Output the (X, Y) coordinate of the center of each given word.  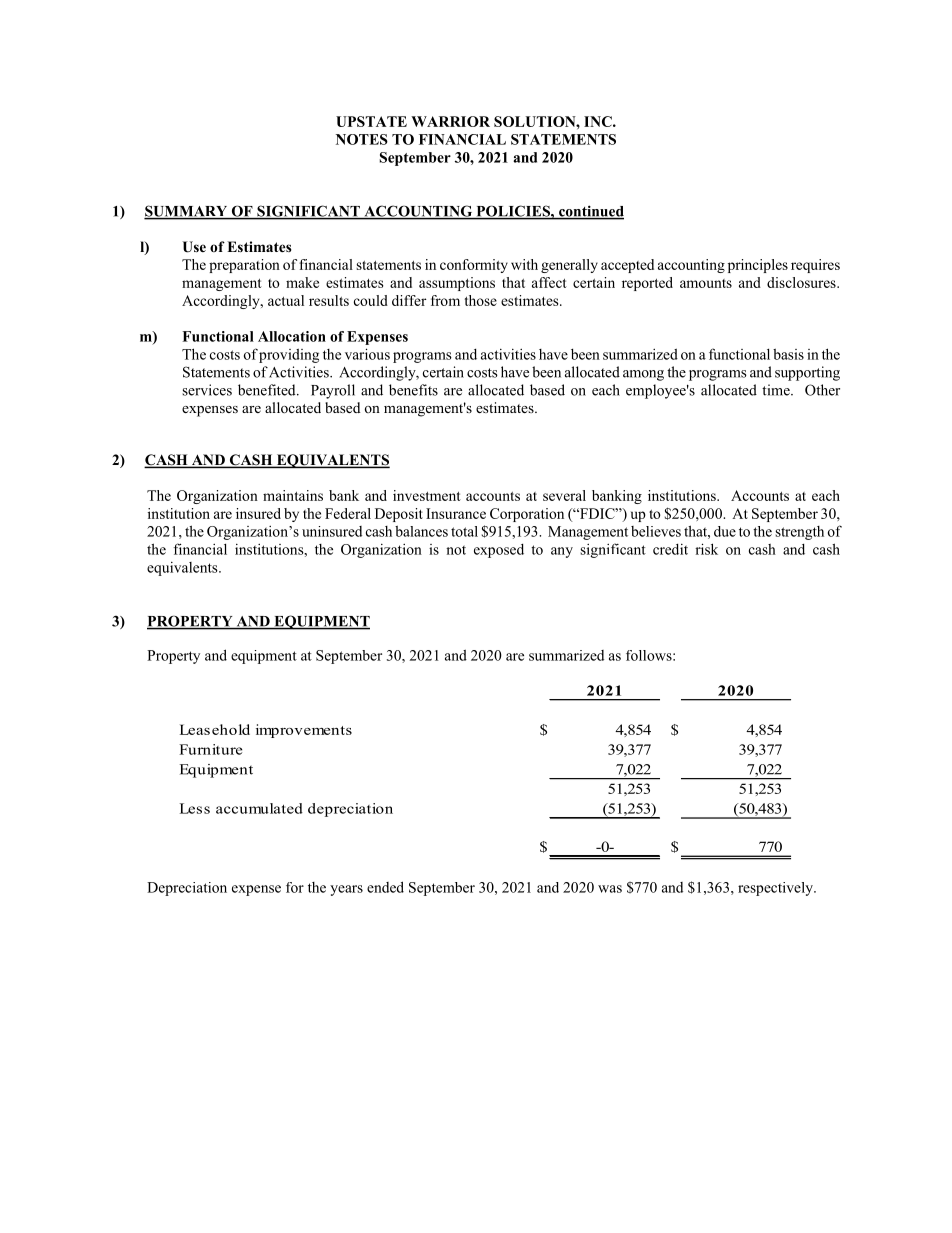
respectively (776, 889)
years (346, 890)
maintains (293, 495)
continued (590, 212)
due (725, 531)
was (610, 889)
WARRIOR (450, 121)
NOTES (362, 139)
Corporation (527, 515)
